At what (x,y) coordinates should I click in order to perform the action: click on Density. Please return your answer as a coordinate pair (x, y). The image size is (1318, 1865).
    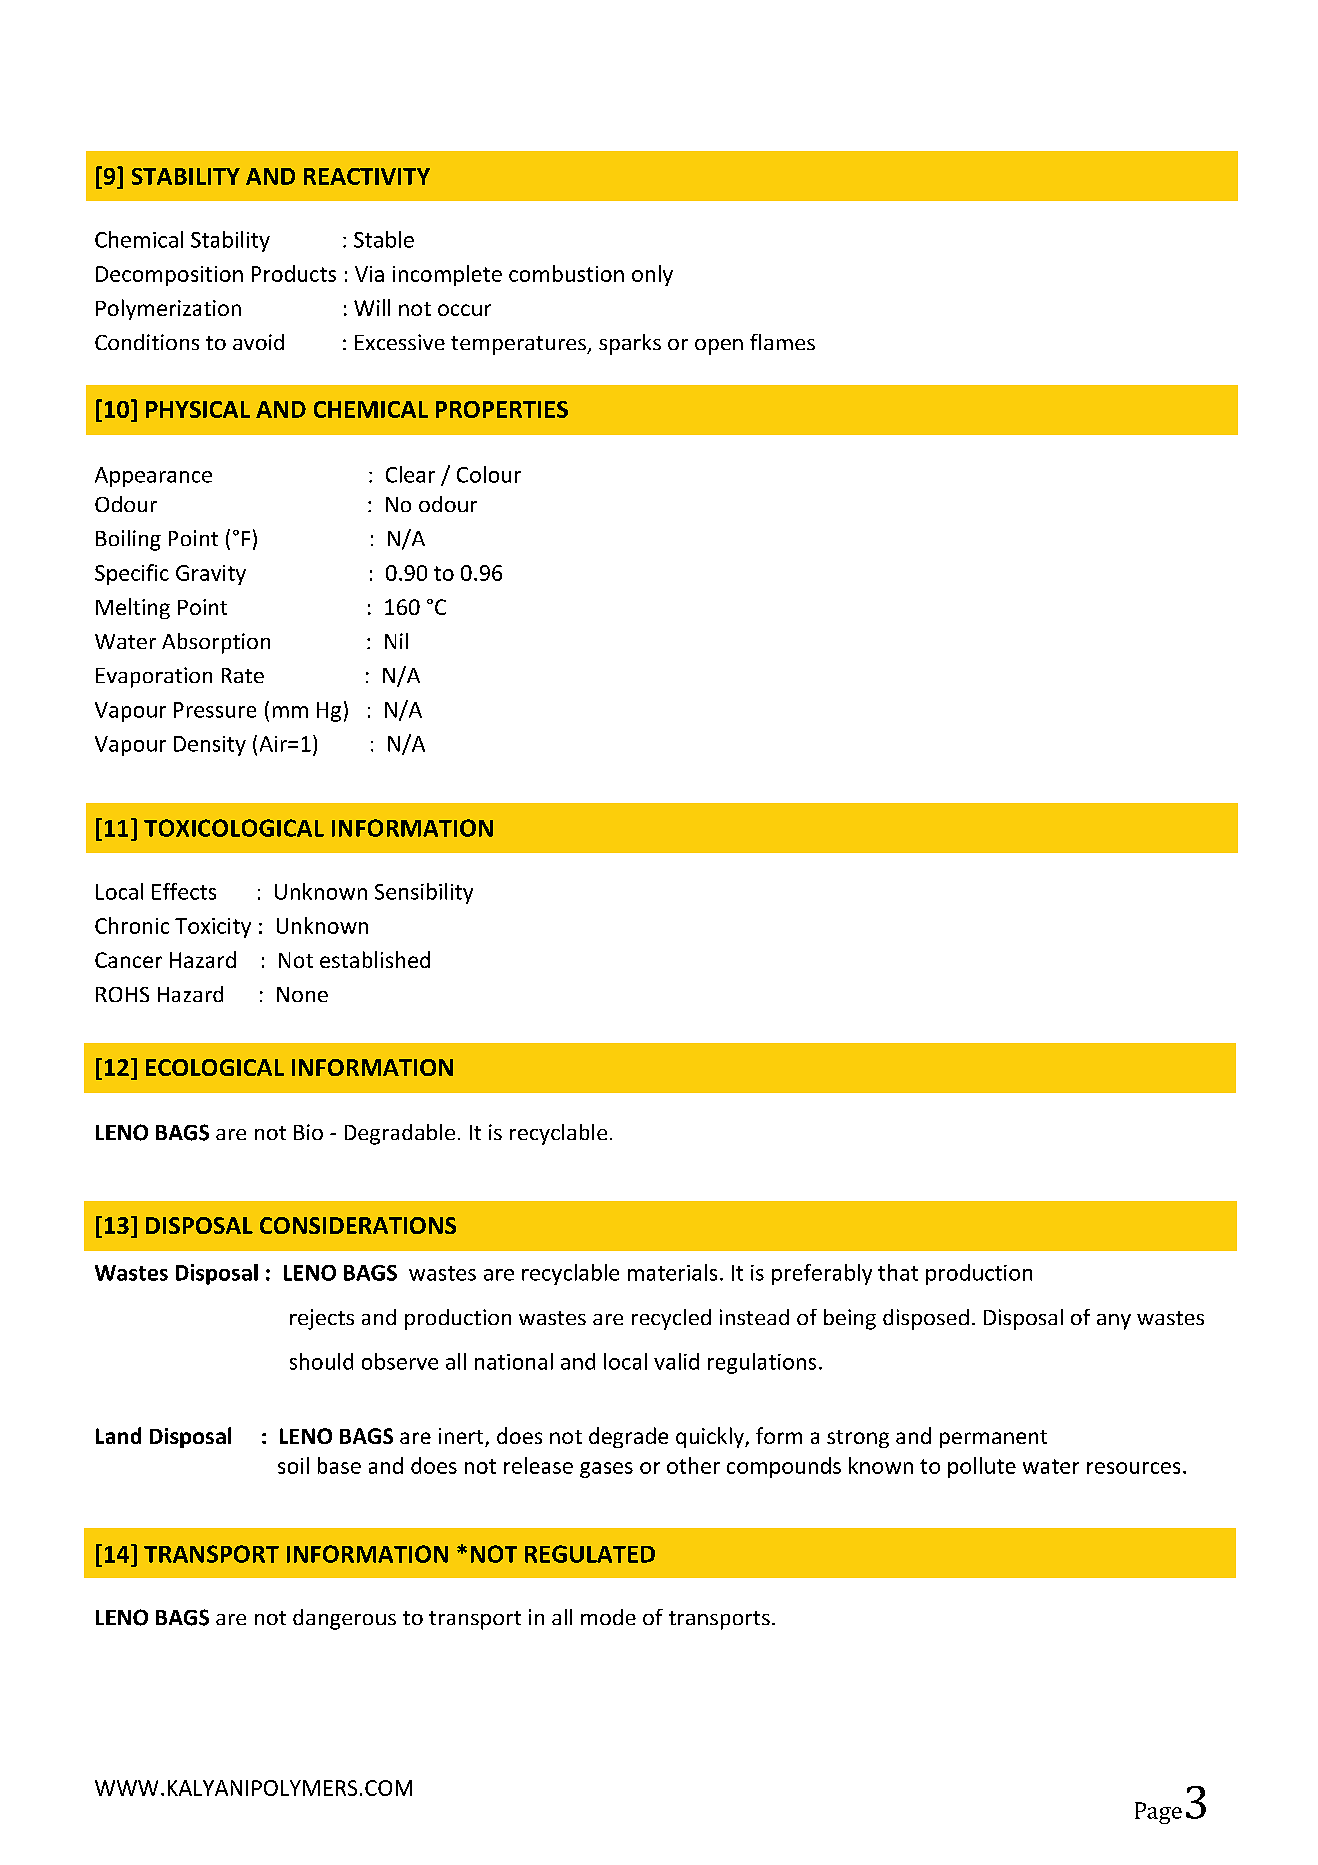
    Looking at the image, I should click on (210, 746).
